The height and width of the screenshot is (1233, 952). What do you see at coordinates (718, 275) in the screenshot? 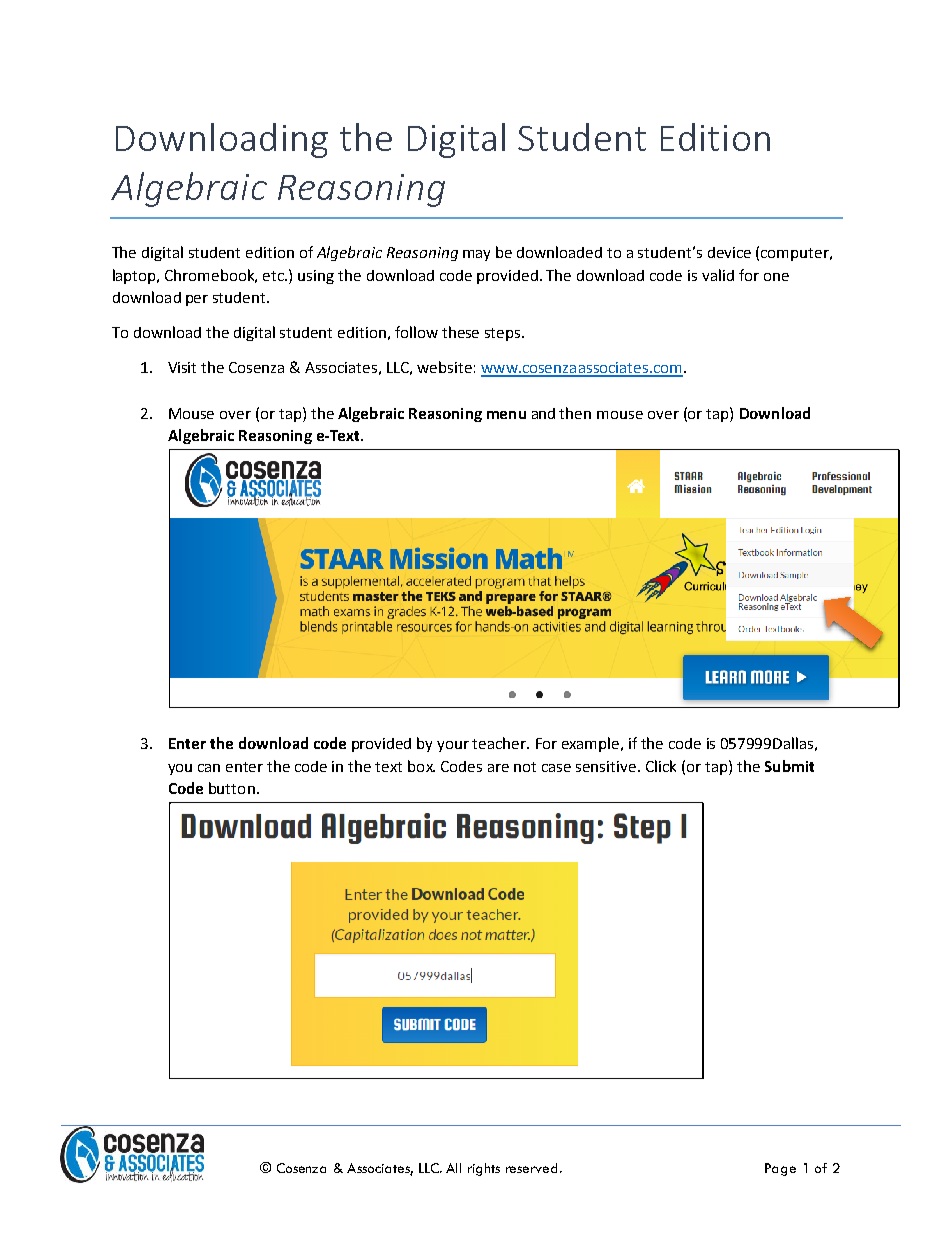
I see `valid` at bounding box center [718, 275].
